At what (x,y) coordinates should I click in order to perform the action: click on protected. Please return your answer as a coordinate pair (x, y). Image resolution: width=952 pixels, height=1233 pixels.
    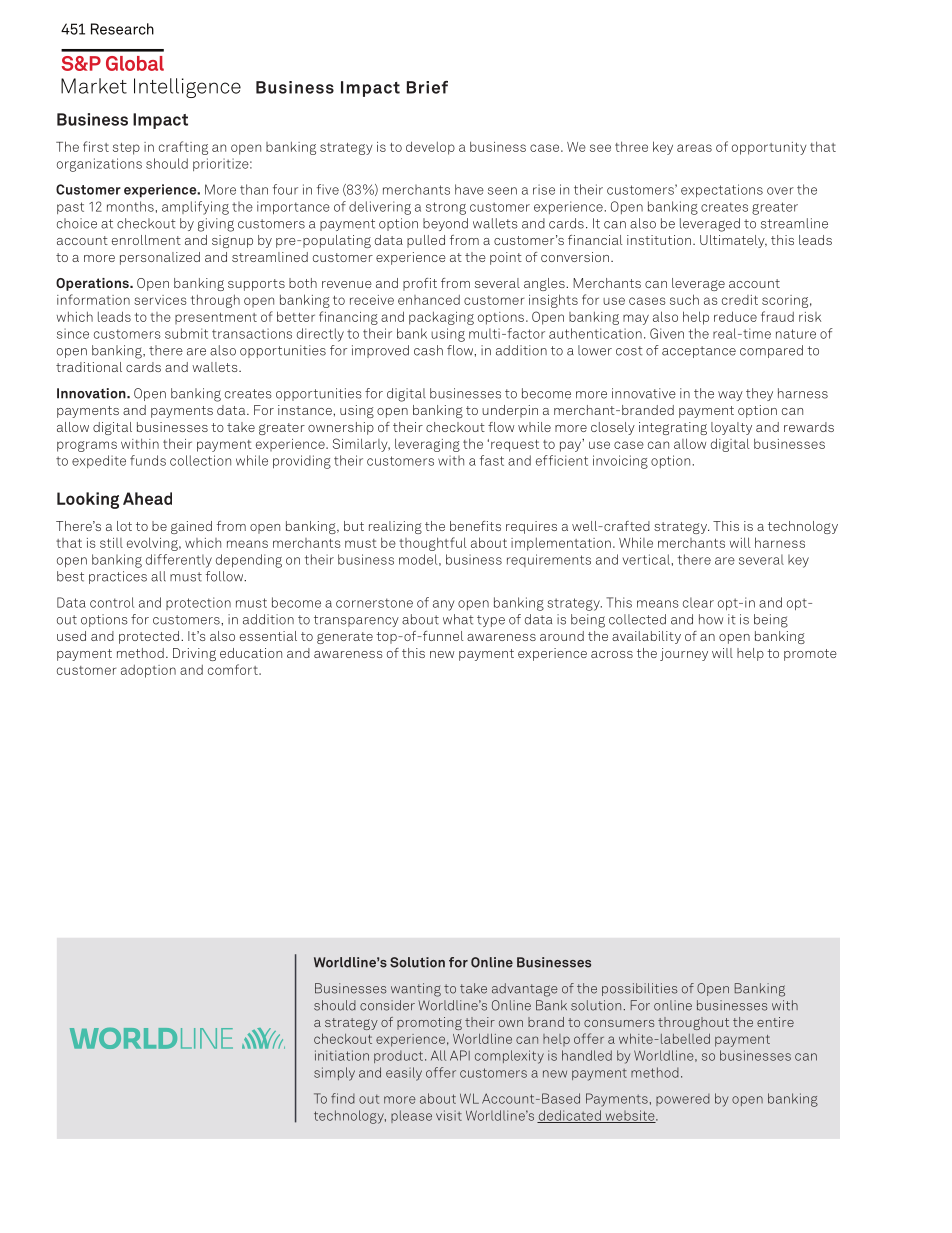
    Looking at the image, I should click on (149, 637).
